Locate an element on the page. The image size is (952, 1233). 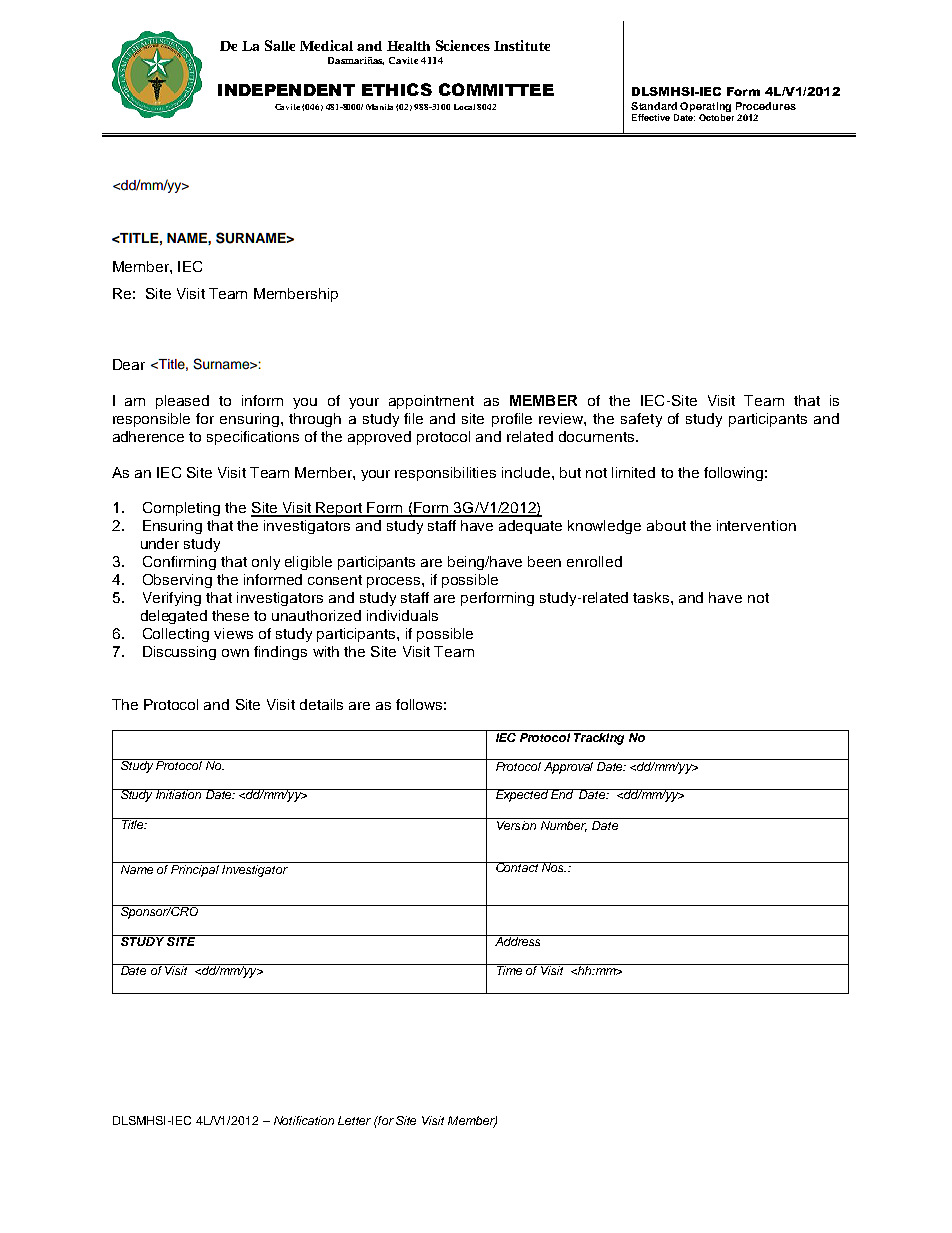
Letter is located at coordinates (354, 1120).
